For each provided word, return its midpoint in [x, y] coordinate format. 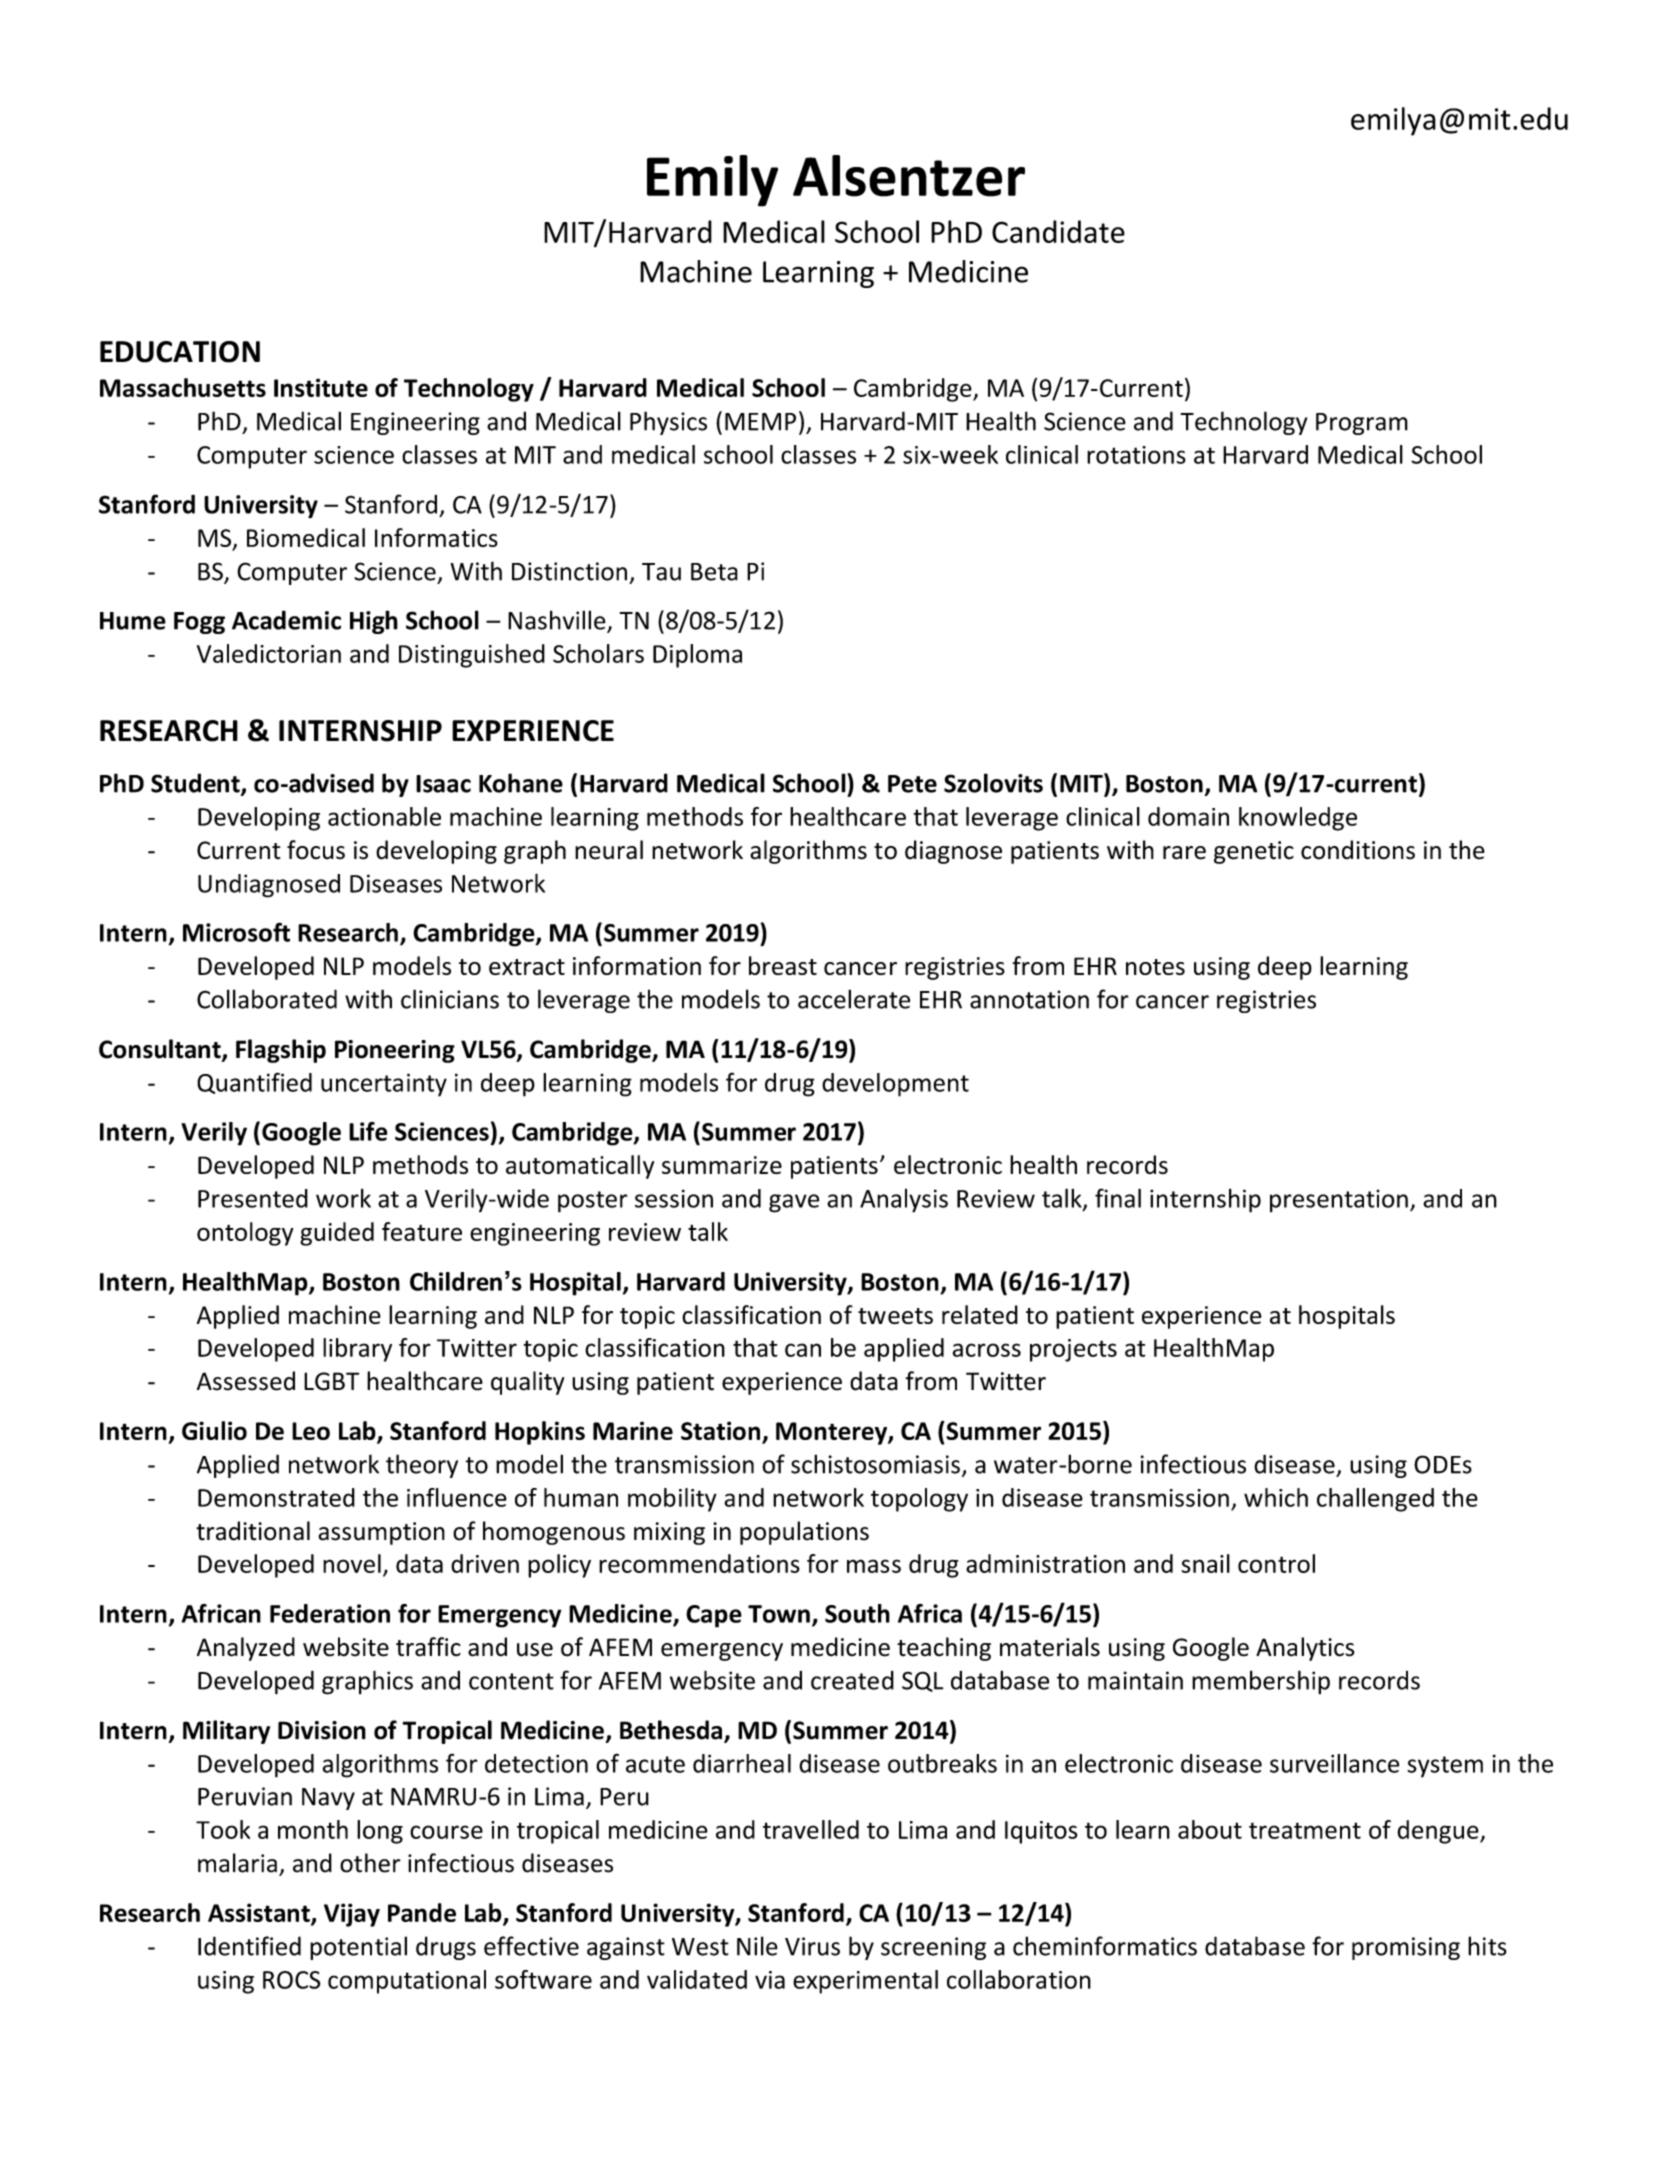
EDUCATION [180, 352]
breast [783, 965]
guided [337, 1234]
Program [1362, 424]
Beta [714, 572]
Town [779, 1614]
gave [794, 1203]
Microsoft [236, 932]
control [1276, 1563]
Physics [668, 423]
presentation [1339, 1201]
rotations [1136, 455]
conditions [1358, 850]
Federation [330, 1613]
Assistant [260, 1914]
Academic [286, 620]
